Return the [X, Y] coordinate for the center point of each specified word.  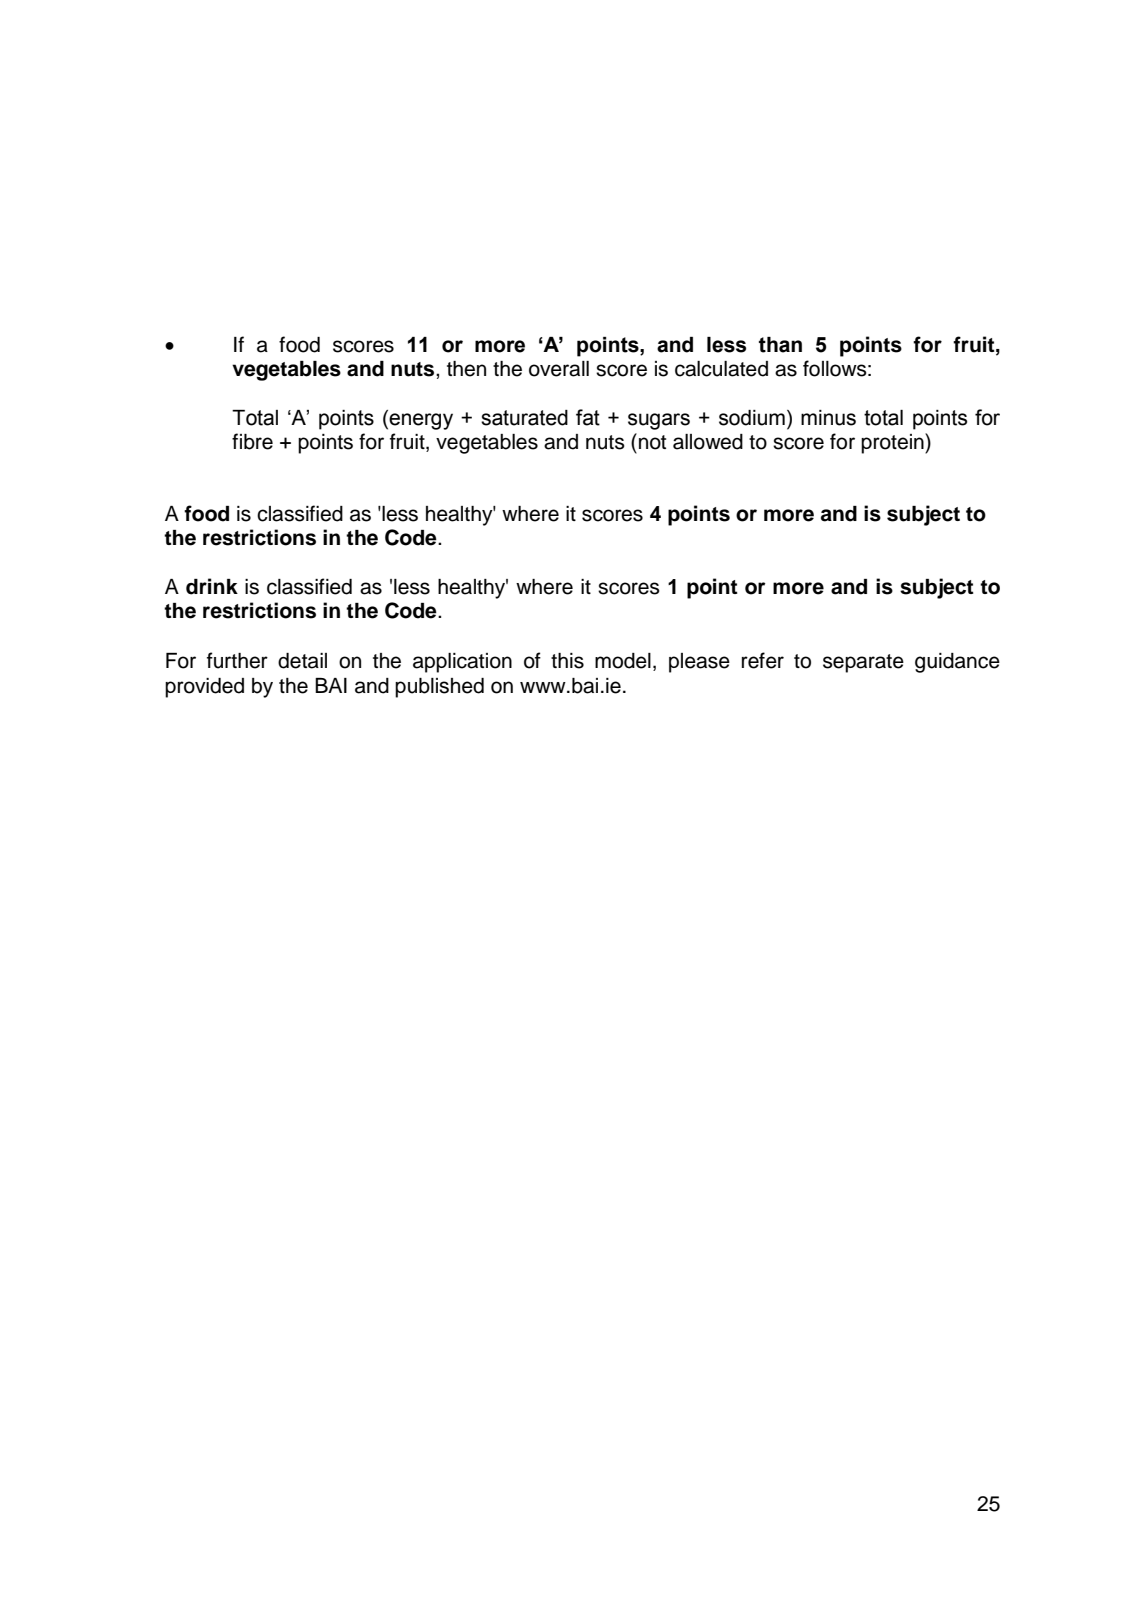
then [466, 369]
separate [863, 663]
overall [559, 369]
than [780, 345]
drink [212, 586]
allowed [708, 442]
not [652, 442]
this [567, 661]
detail [302, 661]
